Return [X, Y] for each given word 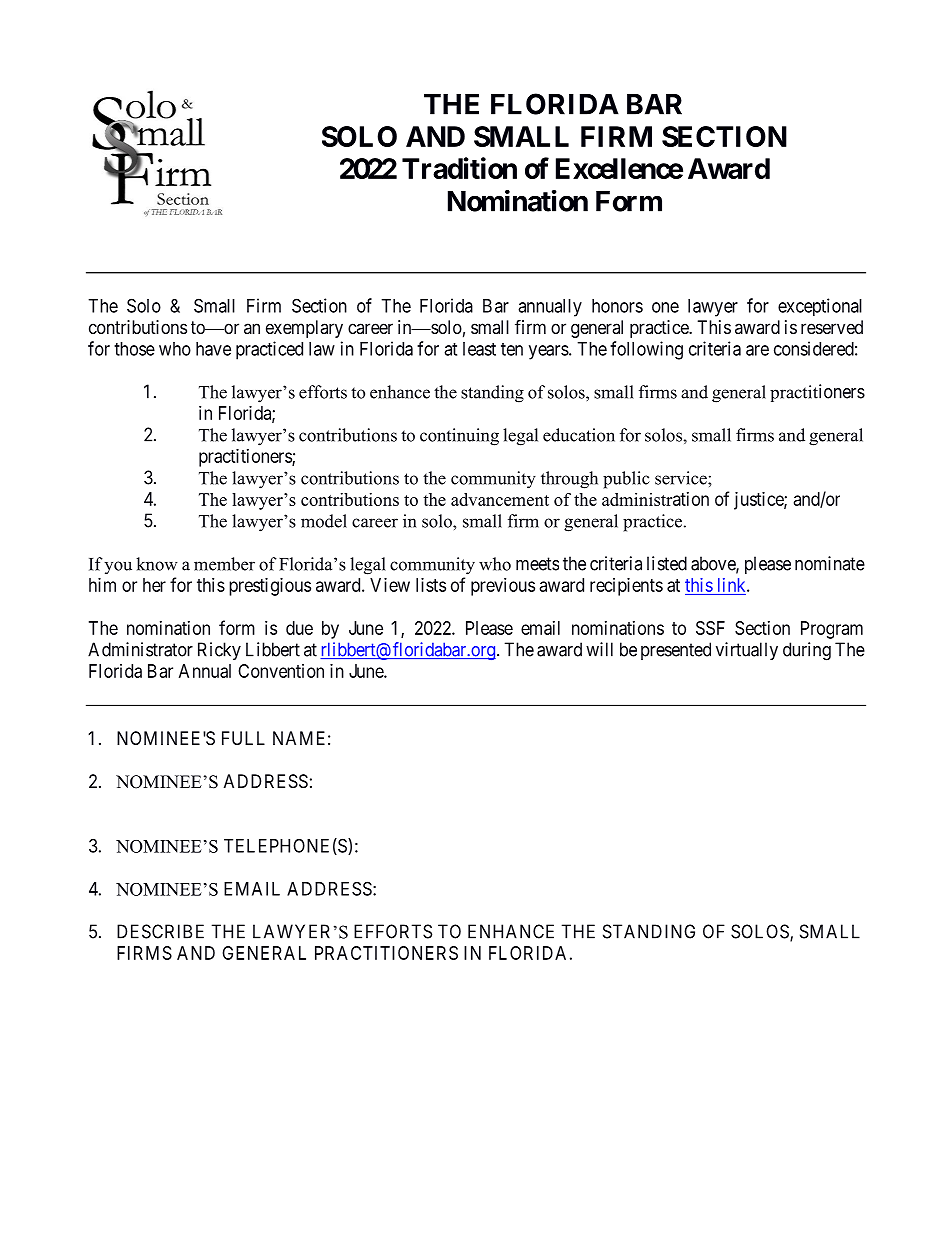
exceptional [820, 307]
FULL [243, 738]
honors [617, 306]
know [157, 564]
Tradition [459, 168]
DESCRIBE [160, 931]
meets [537, 564]
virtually [747, 651]
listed [667, 563]
